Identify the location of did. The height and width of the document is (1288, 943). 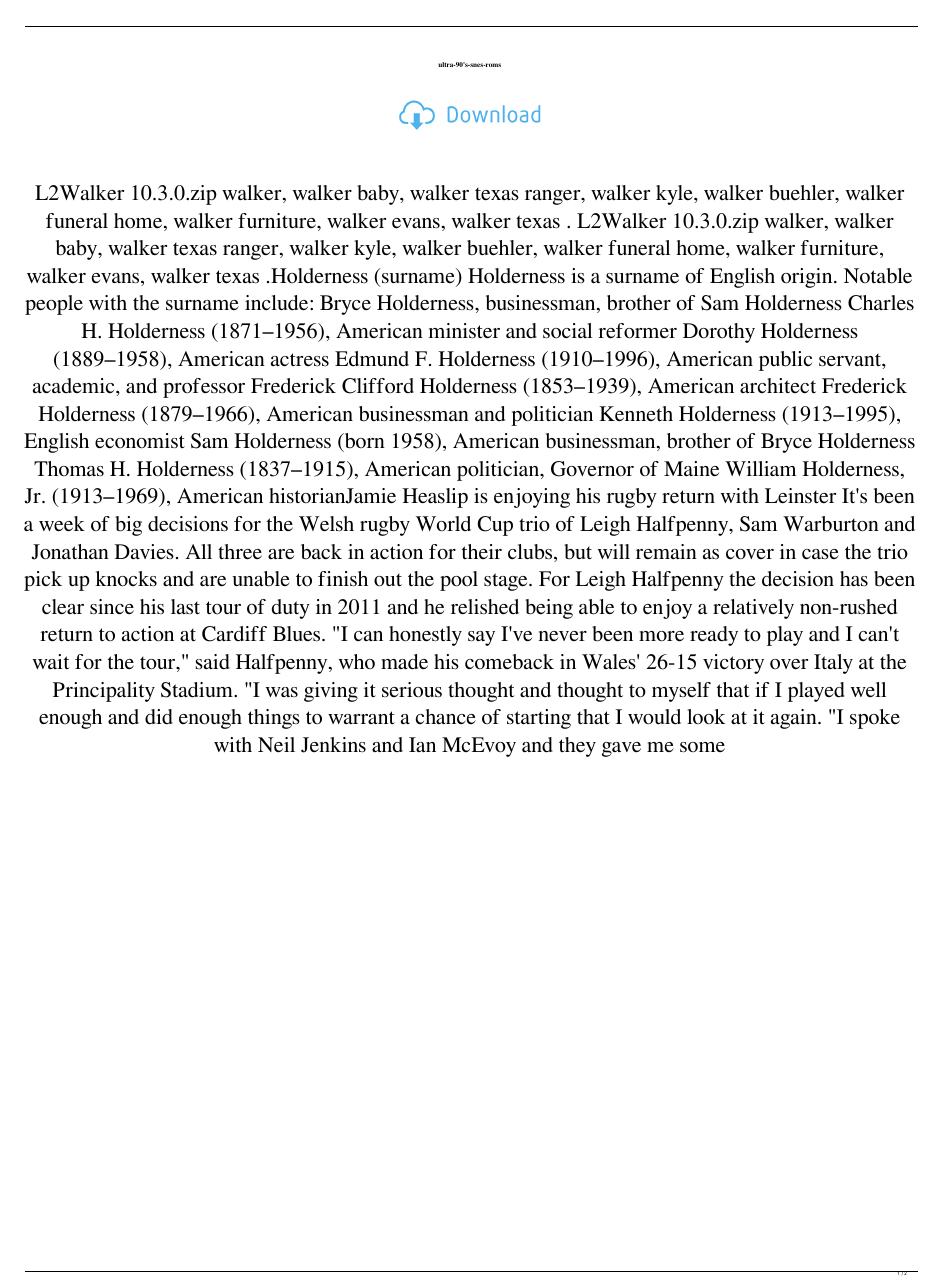
(159, 717).
